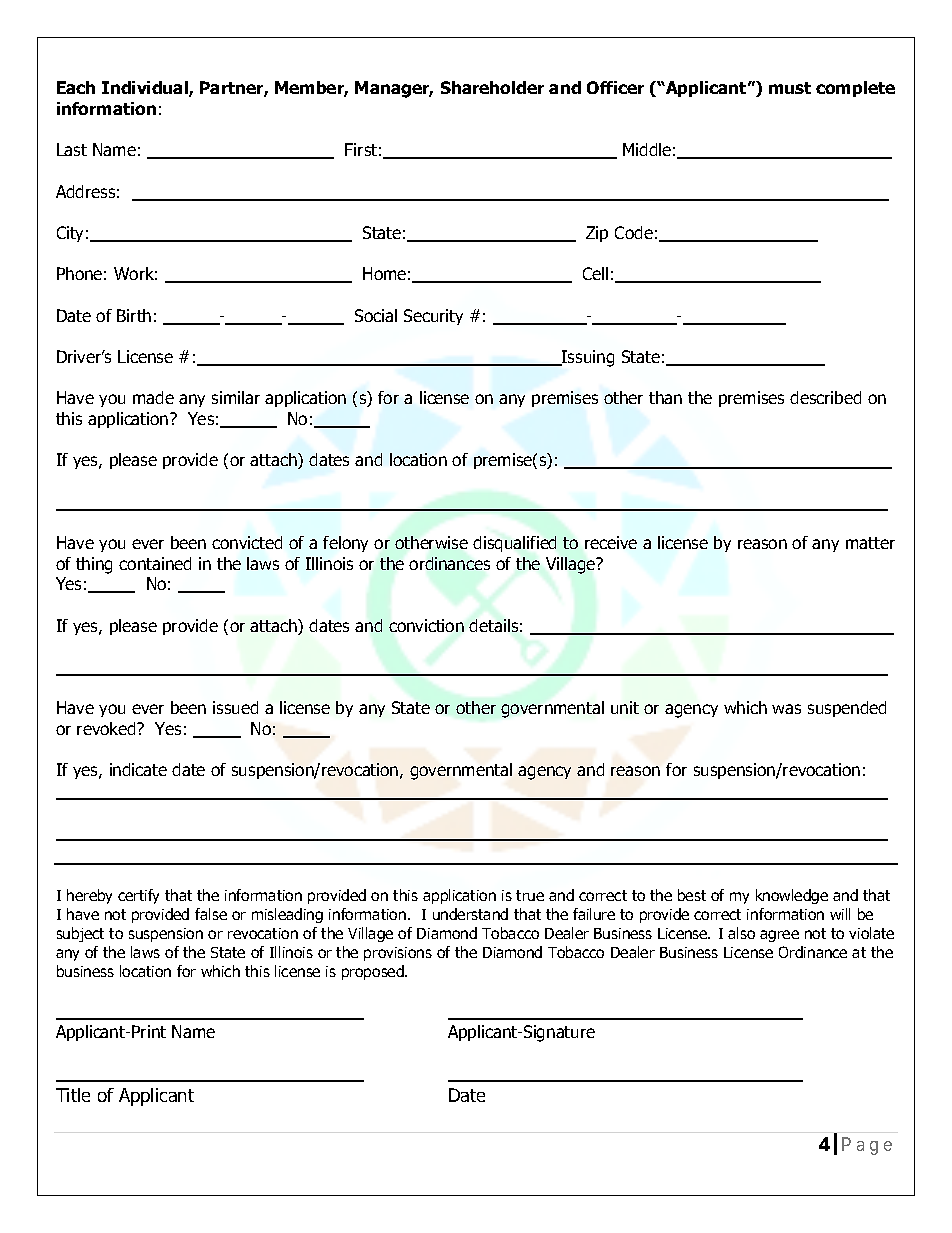  What do you see at coordinates (73, 1095) in the image?
I see `Title` at bounding box center [73, 1095].
